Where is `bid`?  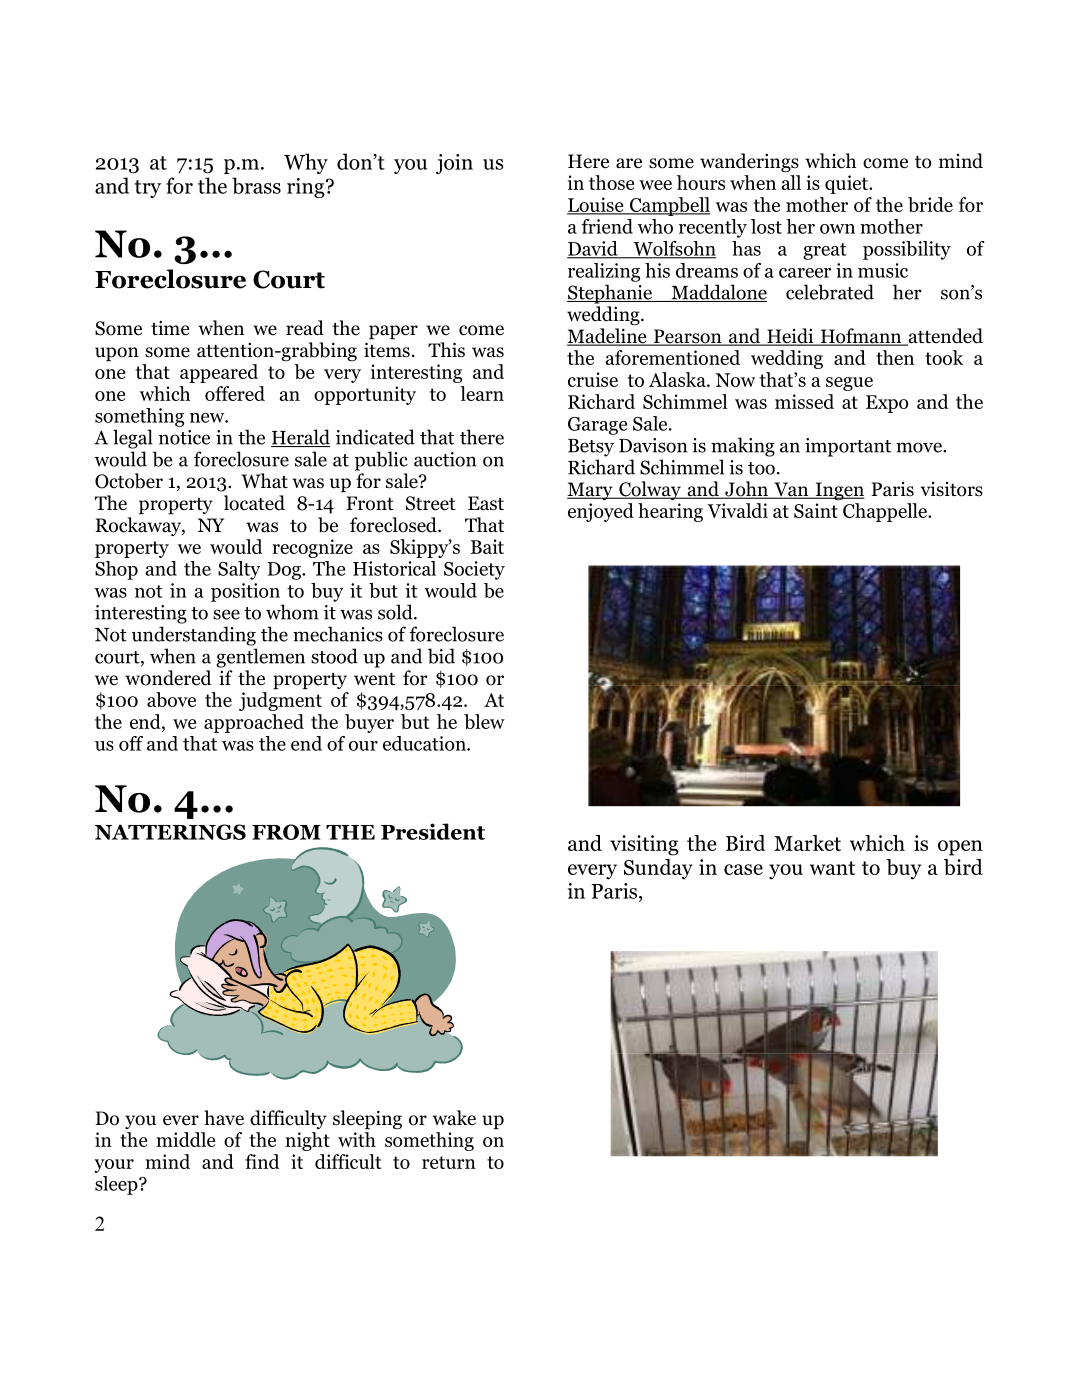 bid is located at coordinates (441, 656).
